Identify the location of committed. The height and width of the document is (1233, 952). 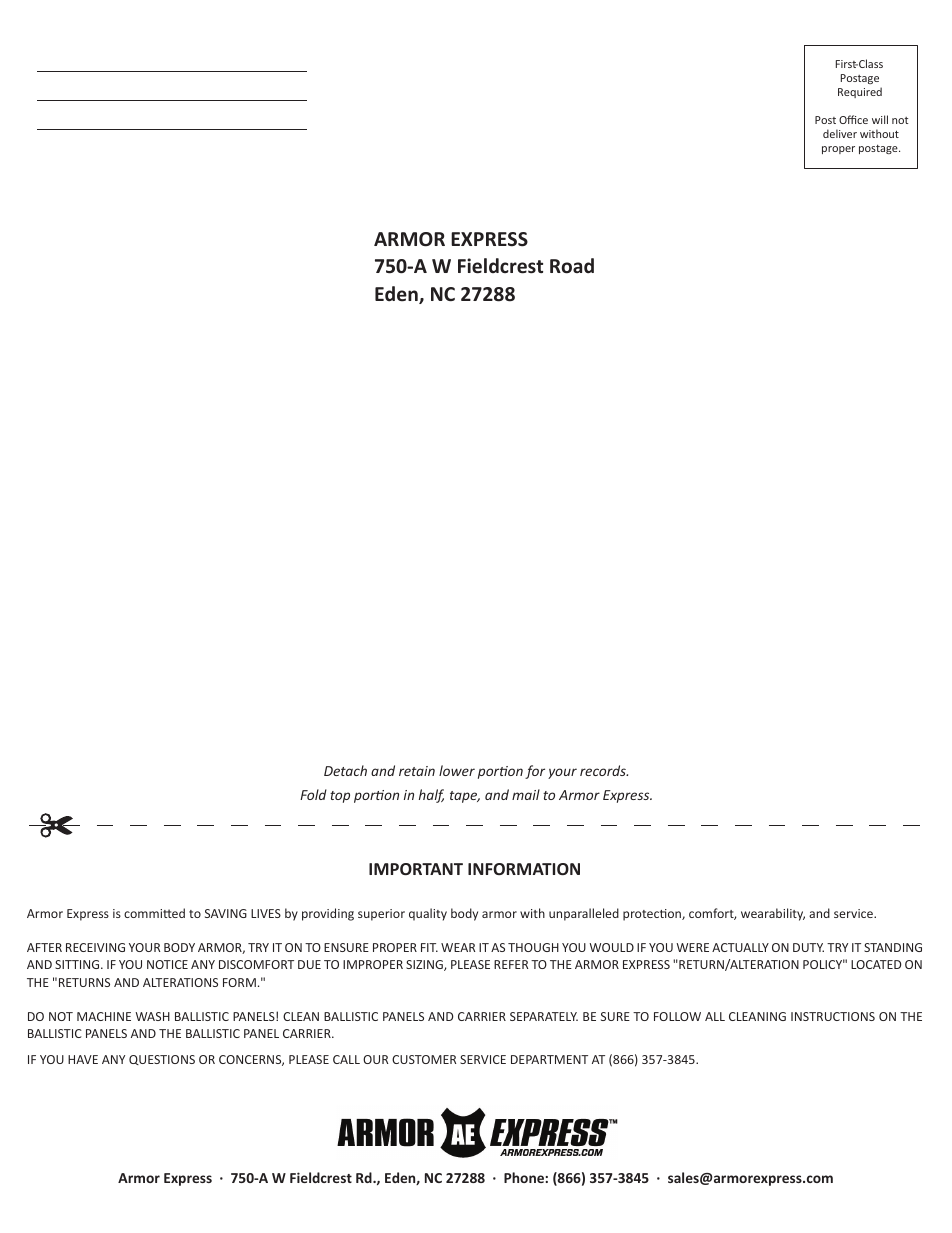
(154, 913).
